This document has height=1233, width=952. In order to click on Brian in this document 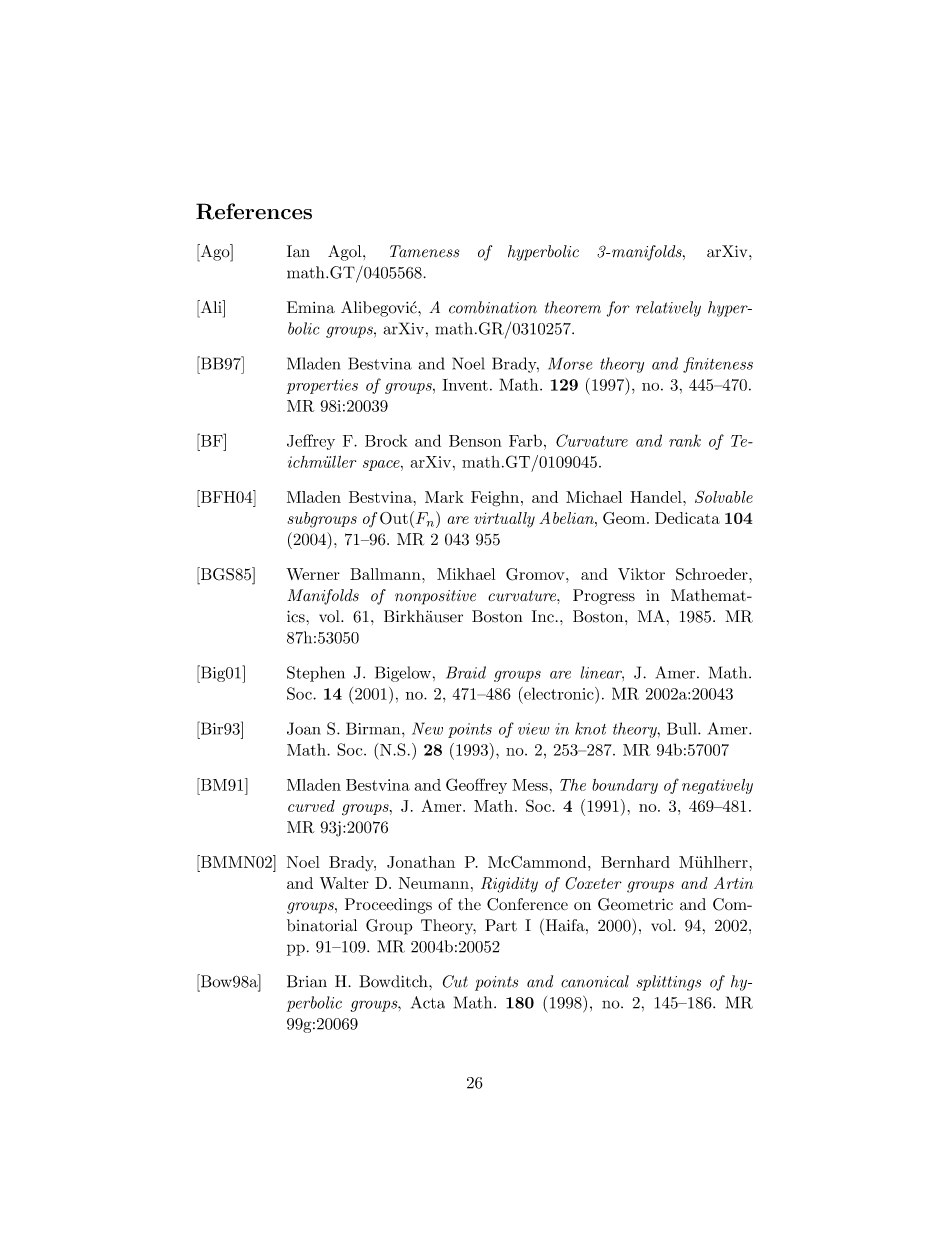, I will do `click(307, 981)`.
